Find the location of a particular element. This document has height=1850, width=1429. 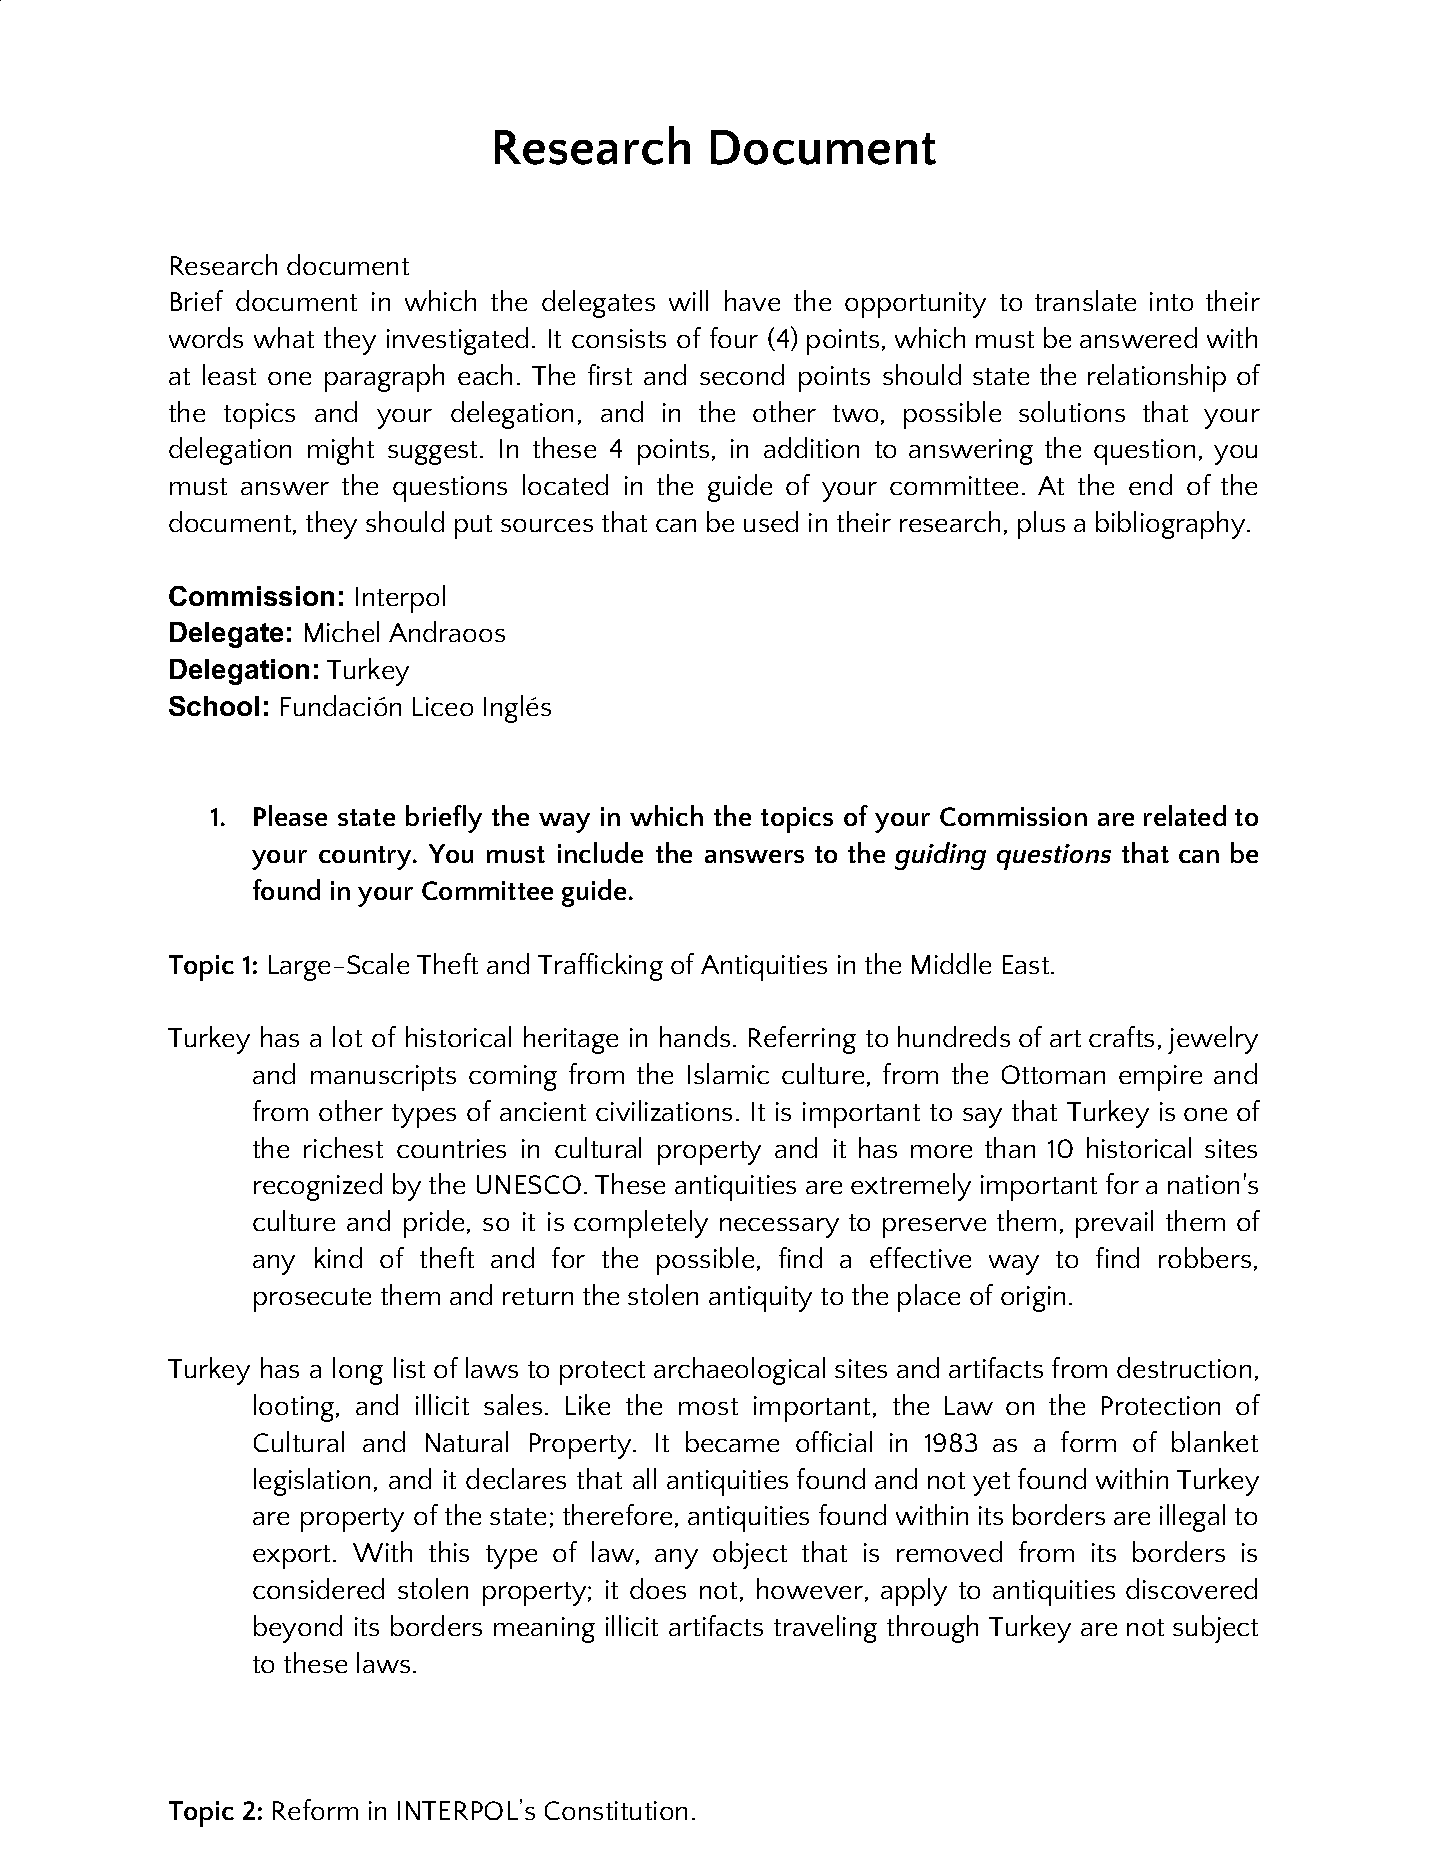

Please is located at coordinates (290, 815).
